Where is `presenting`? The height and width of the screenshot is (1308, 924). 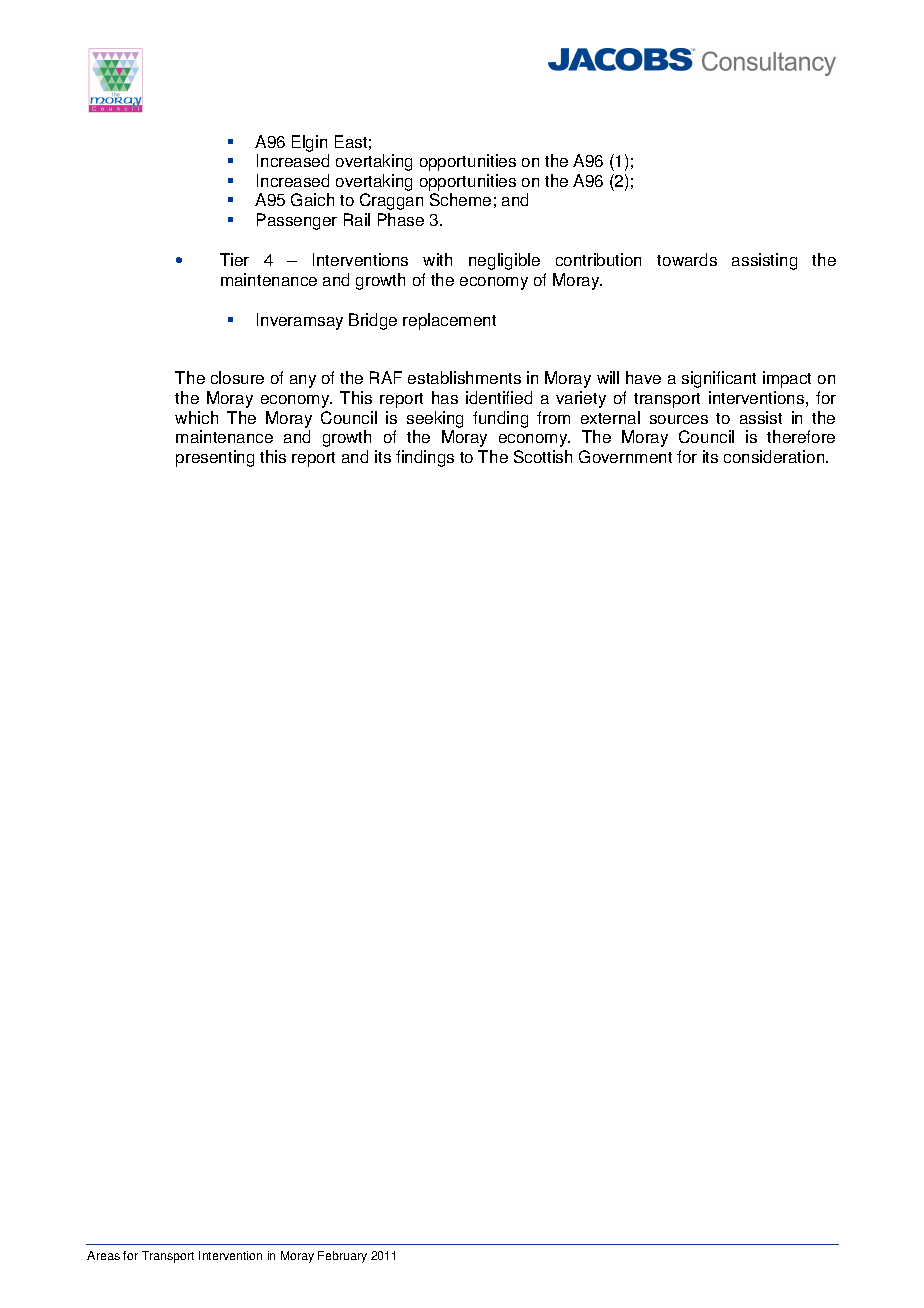
presenting is located at coordinates (215, 458).
